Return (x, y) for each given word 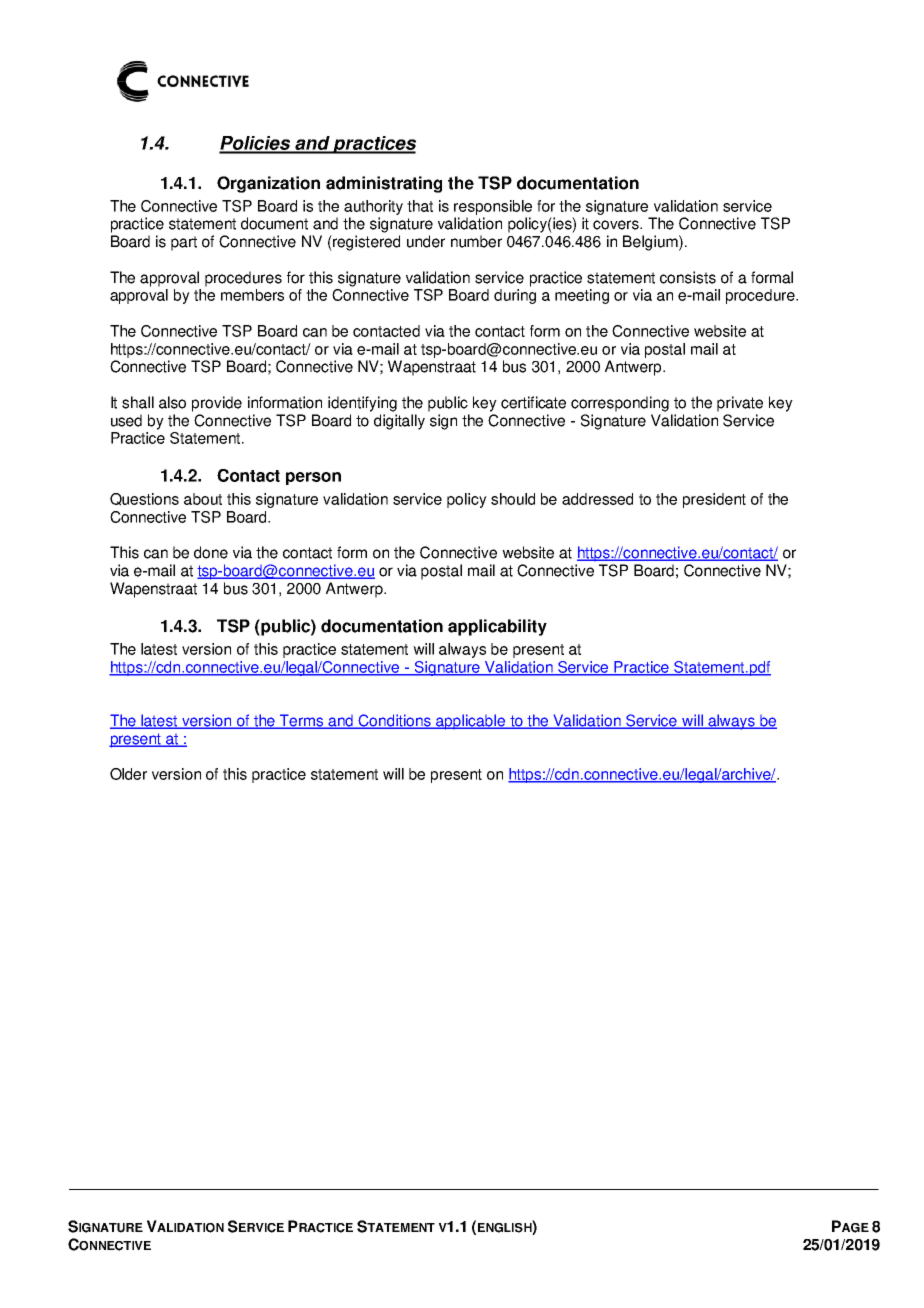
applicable (471, 722)
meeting (582, 296)
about (203, 499)
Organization (268, 184)
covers (617, 225)
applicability (497, 627)
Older (128, 774)
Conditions (394, 721)
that (420, 206)
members (252, 295)
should (513, 499)
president (714, 500)
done (211, 552)
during (515, 296)
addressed (597, 499)
